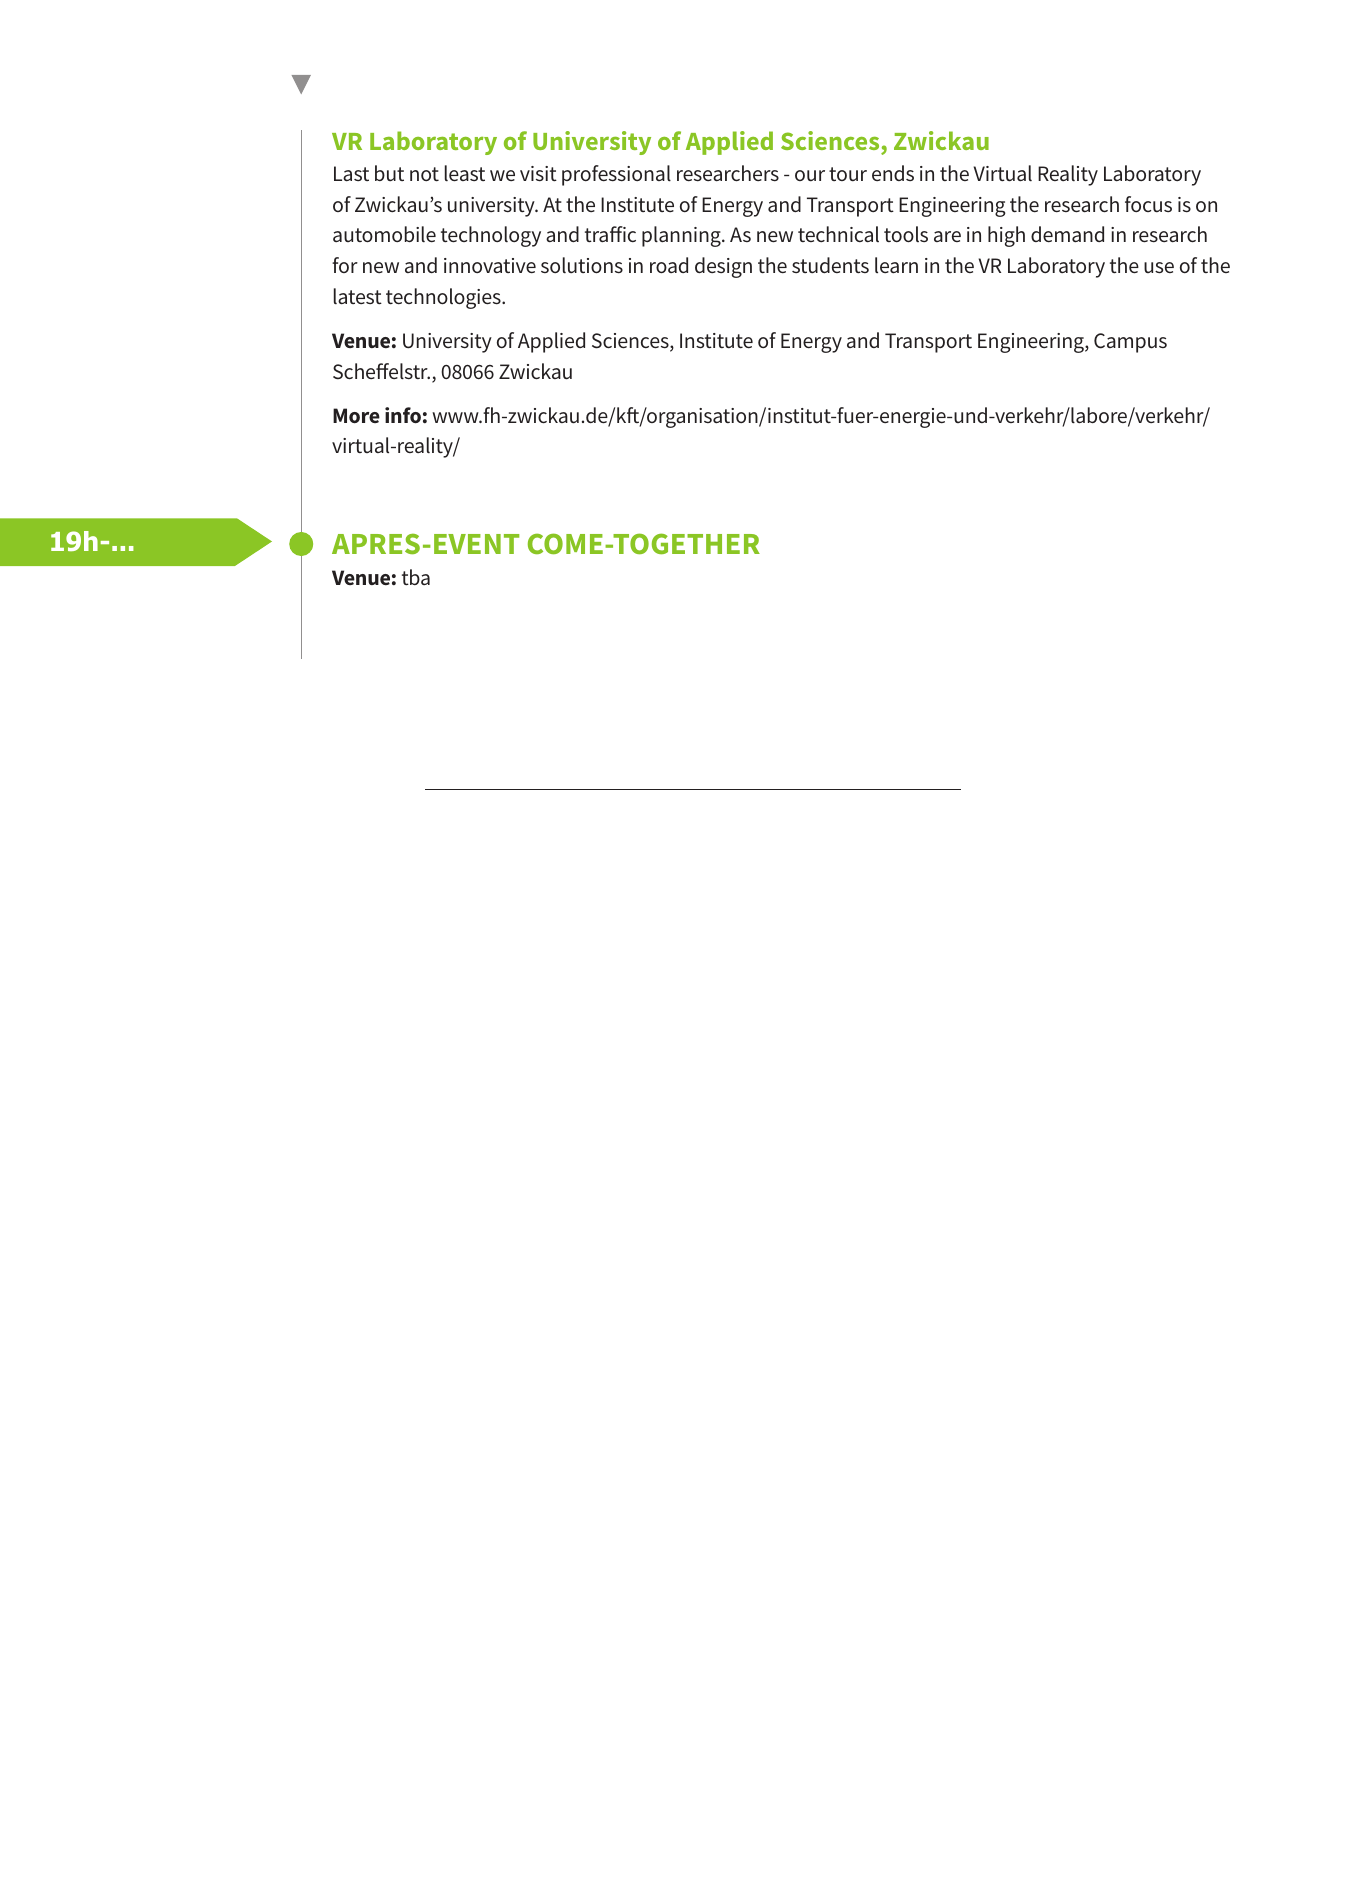 Image resolution: width=1346 pixels, height=1888 pixels. I want to click on learn, so click(896, 265).
